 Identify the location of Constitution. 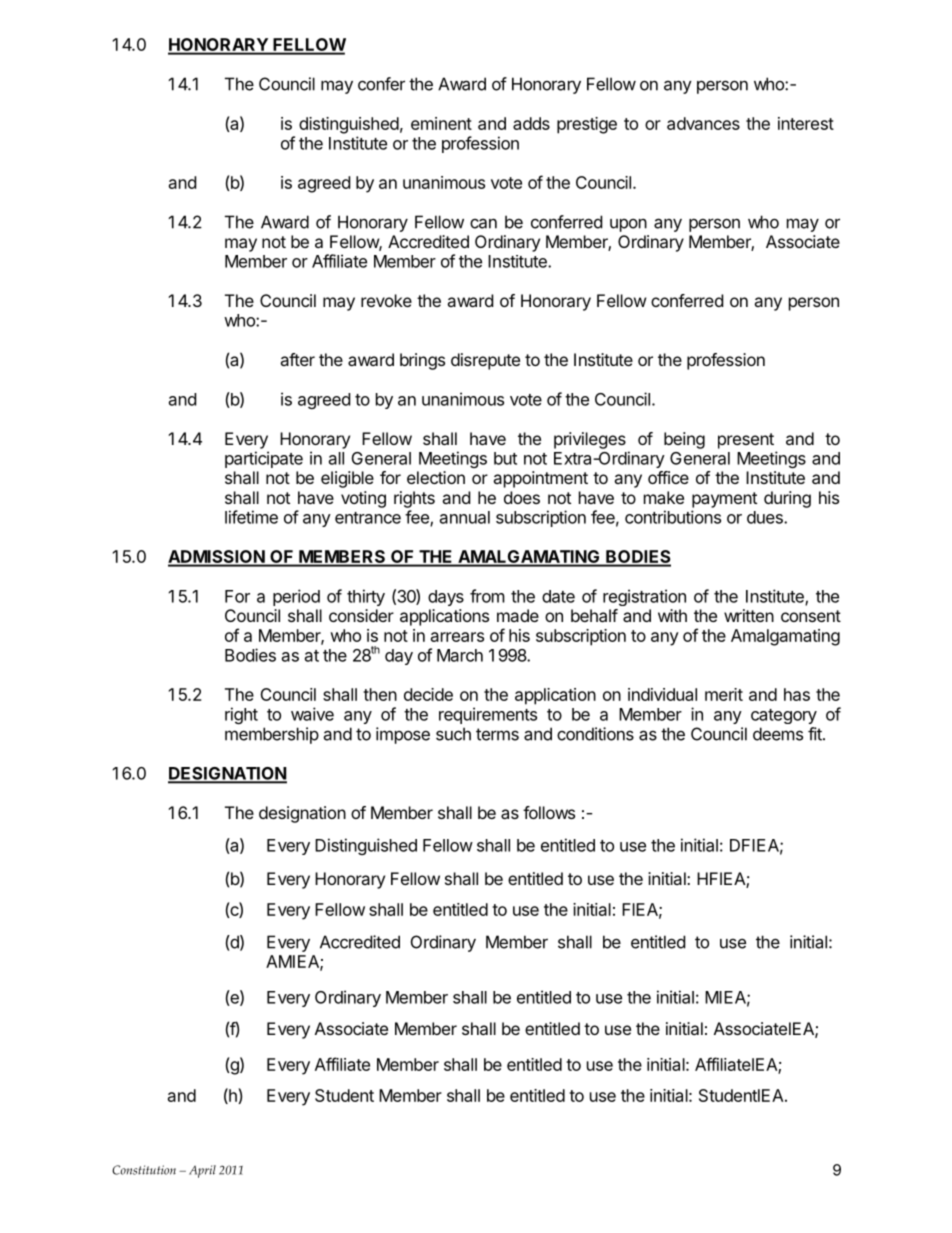
(144, 1170).
